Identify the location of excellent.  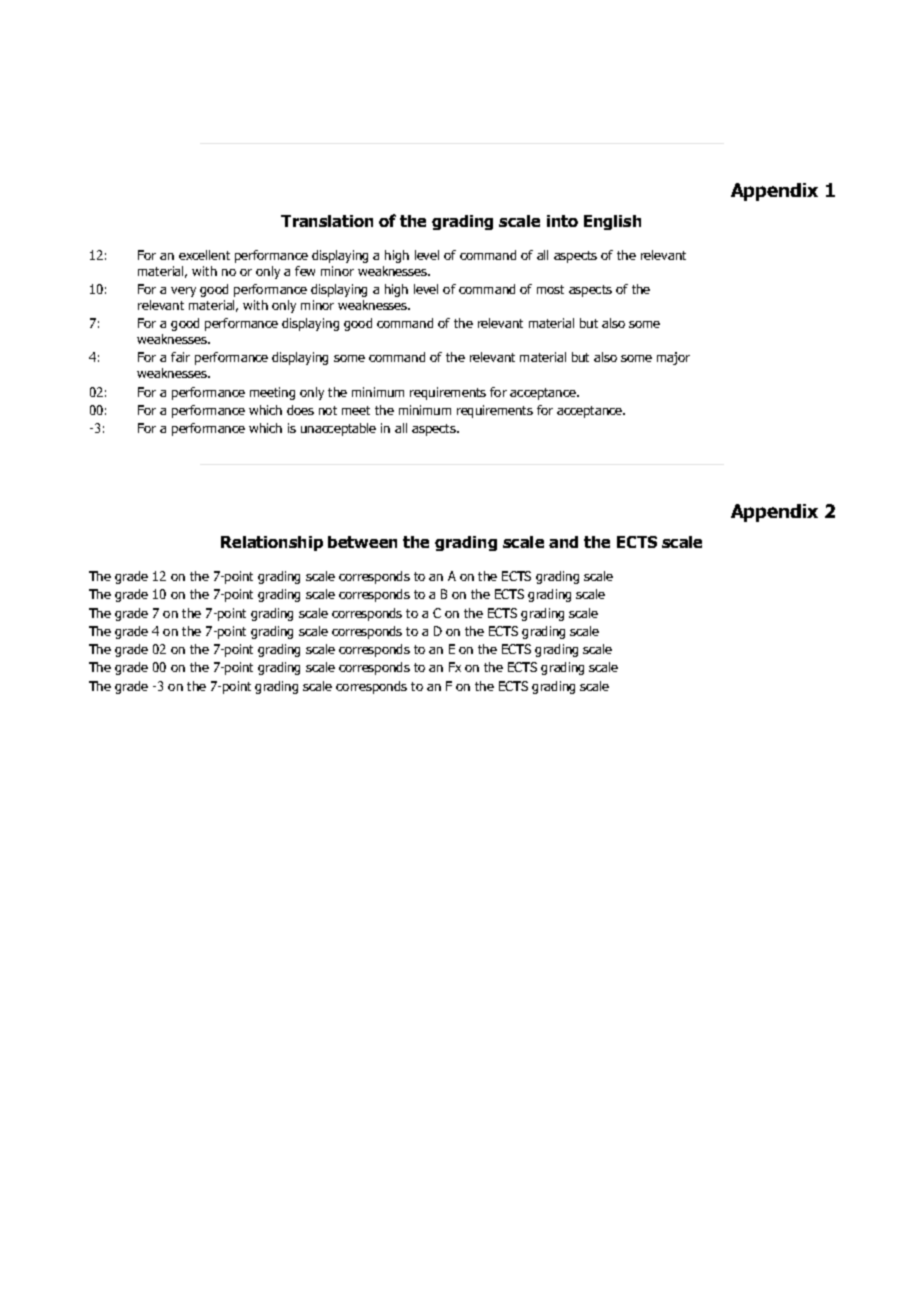
(204, 255).
